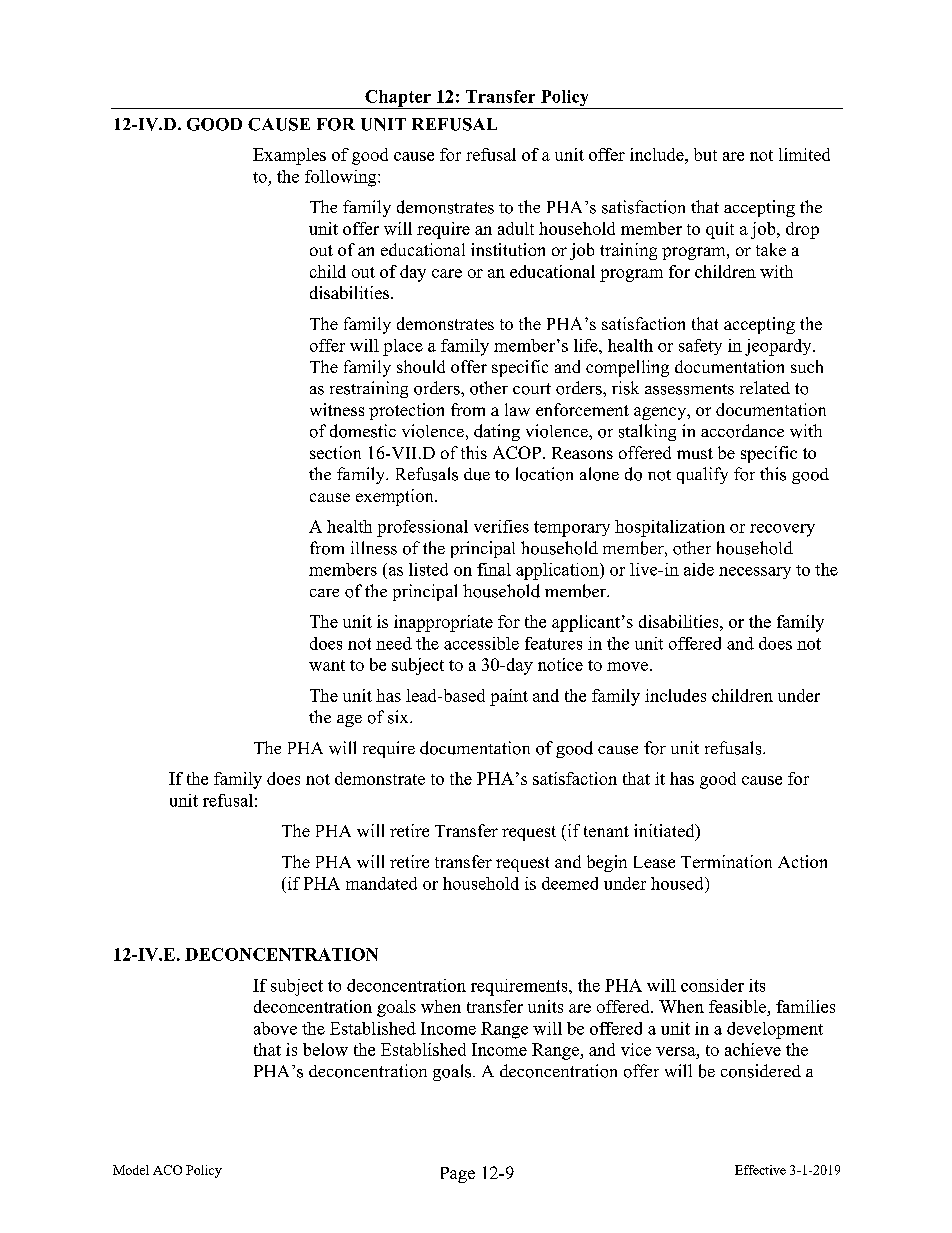 The height and width of the screenshot is (1233, 952). I want to click on Model, so click(131, 1170).
